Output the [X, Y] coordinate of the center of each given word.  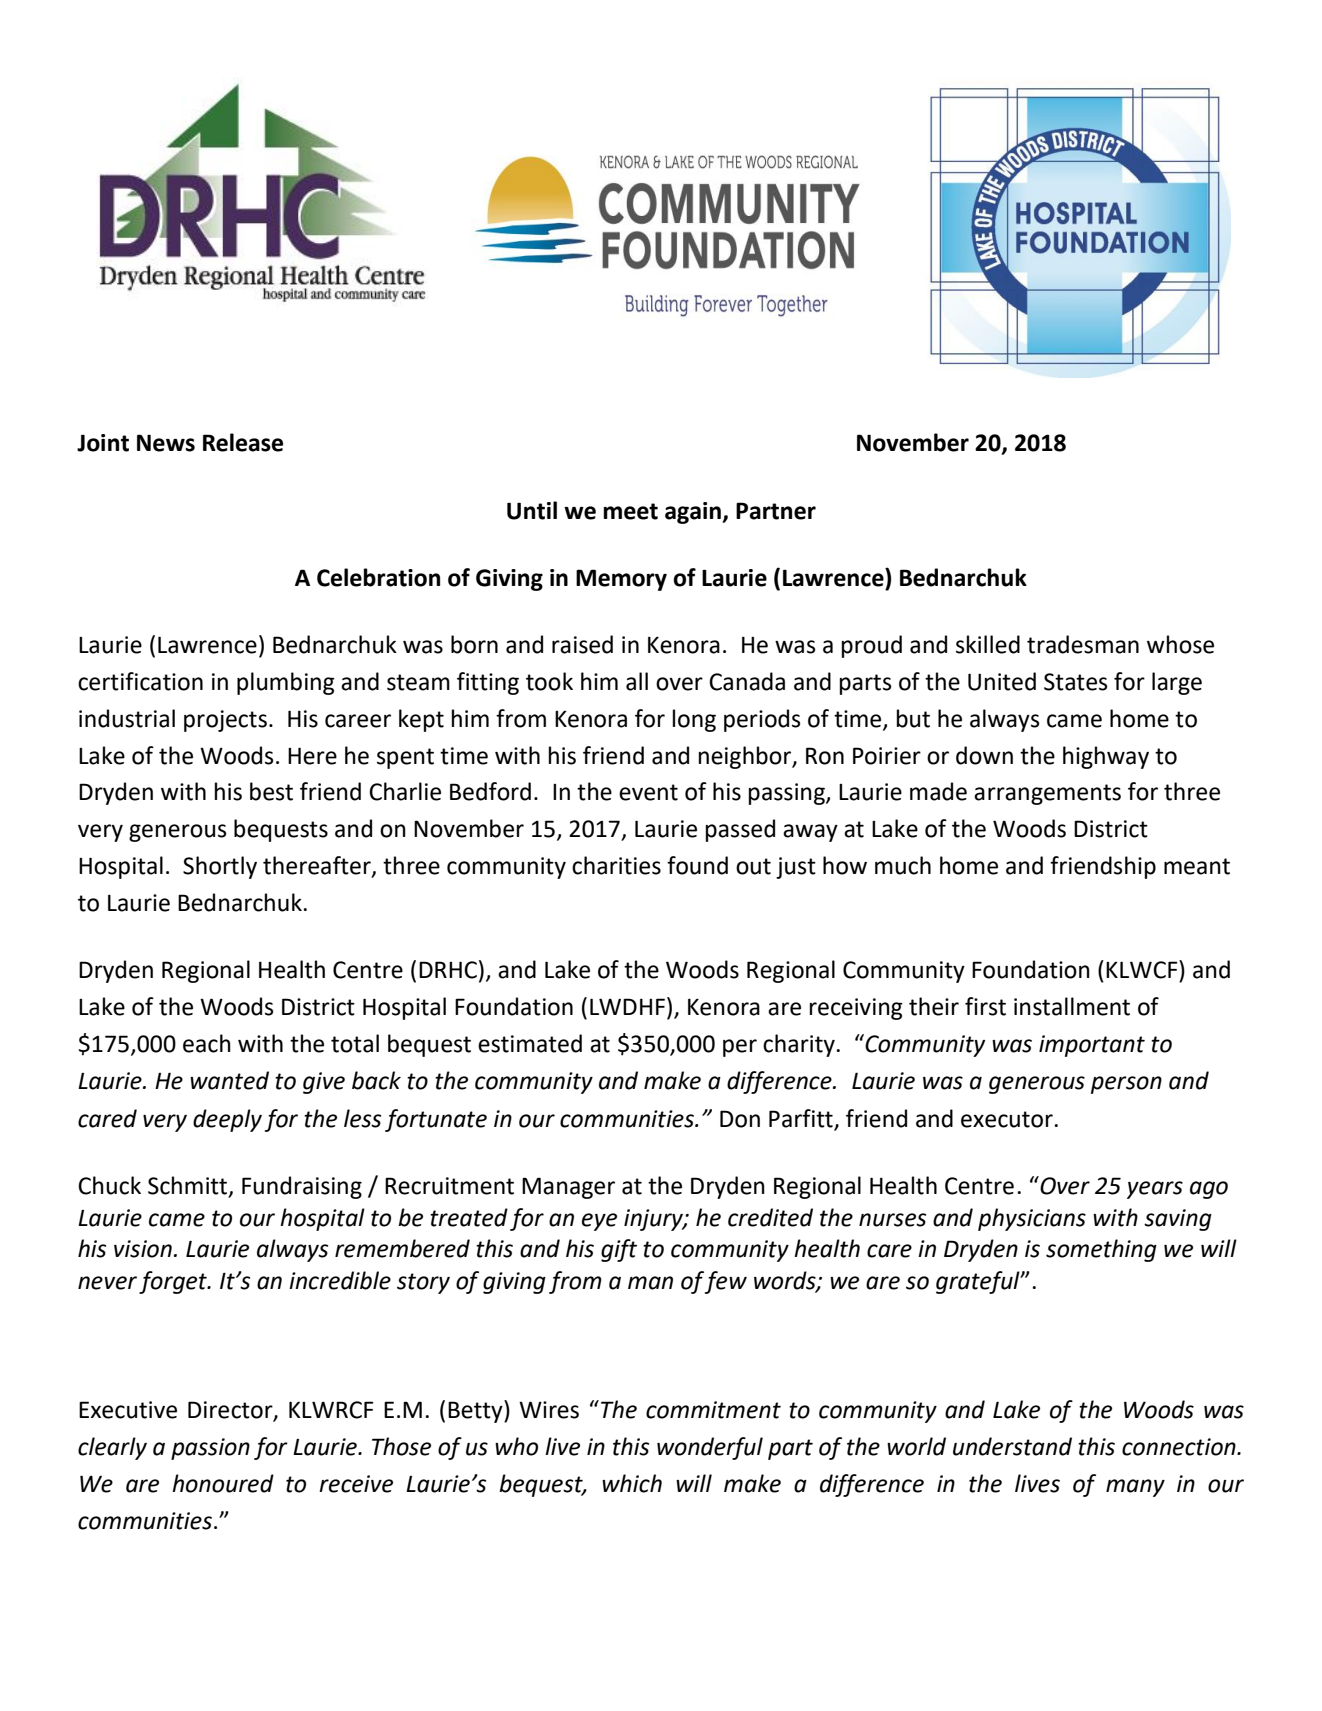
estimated [530, 1043]
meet [630, 511]
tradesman [1083, 644]
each [207, 1043]
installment [1072, 1006]
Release [243, 442]
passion [210, 1449]
